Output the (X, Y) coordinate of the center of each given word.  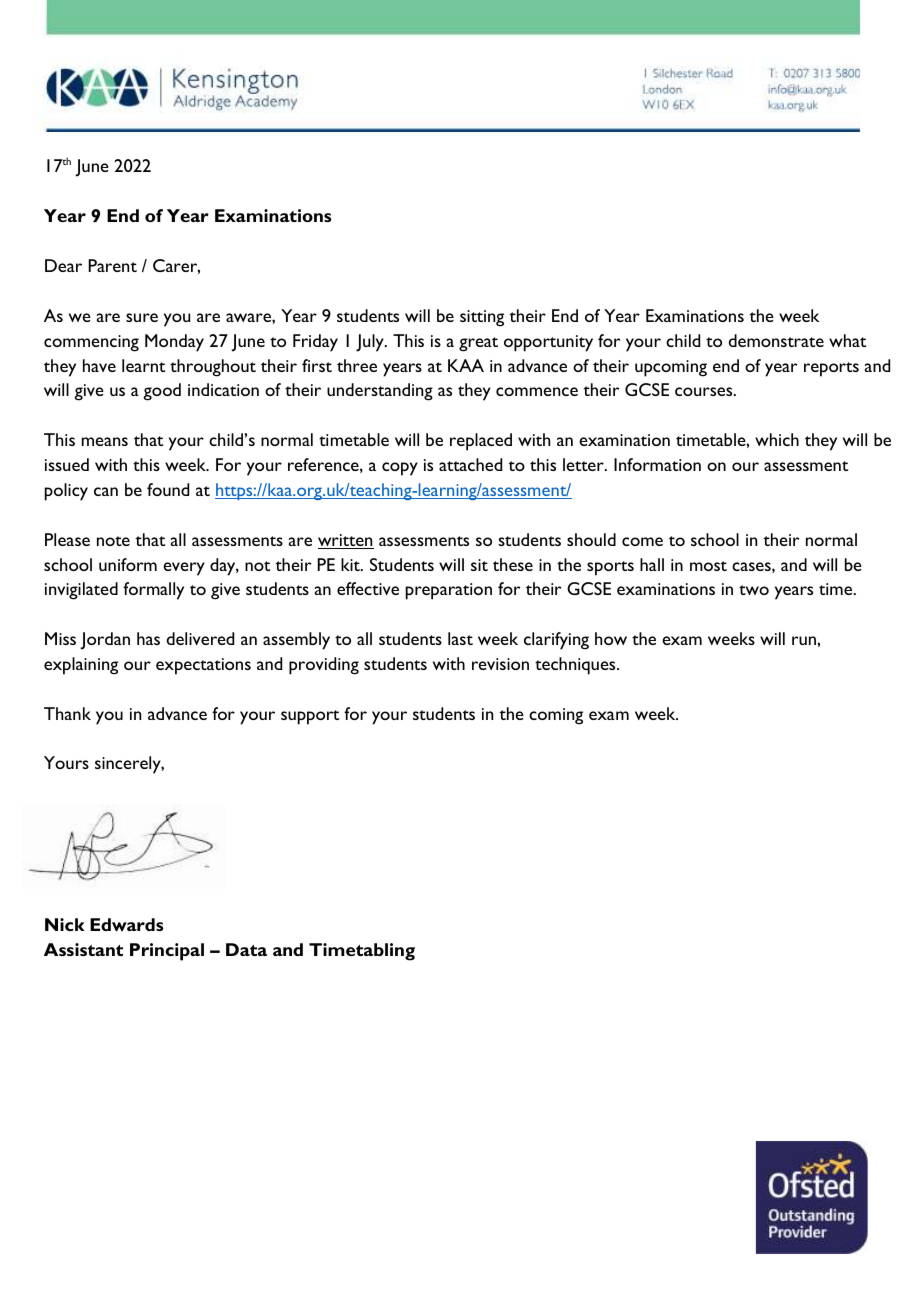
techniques (576, 666)
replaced (481, 442)
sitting (482, 318)
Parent (112, 265)
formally (153, 591)
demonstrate (776, 340)
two (754, 590)
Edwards (126, 924)
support (310, 717)
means (105, 441)
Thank (67, 713)
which (777, 439)
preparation (449, 591)
